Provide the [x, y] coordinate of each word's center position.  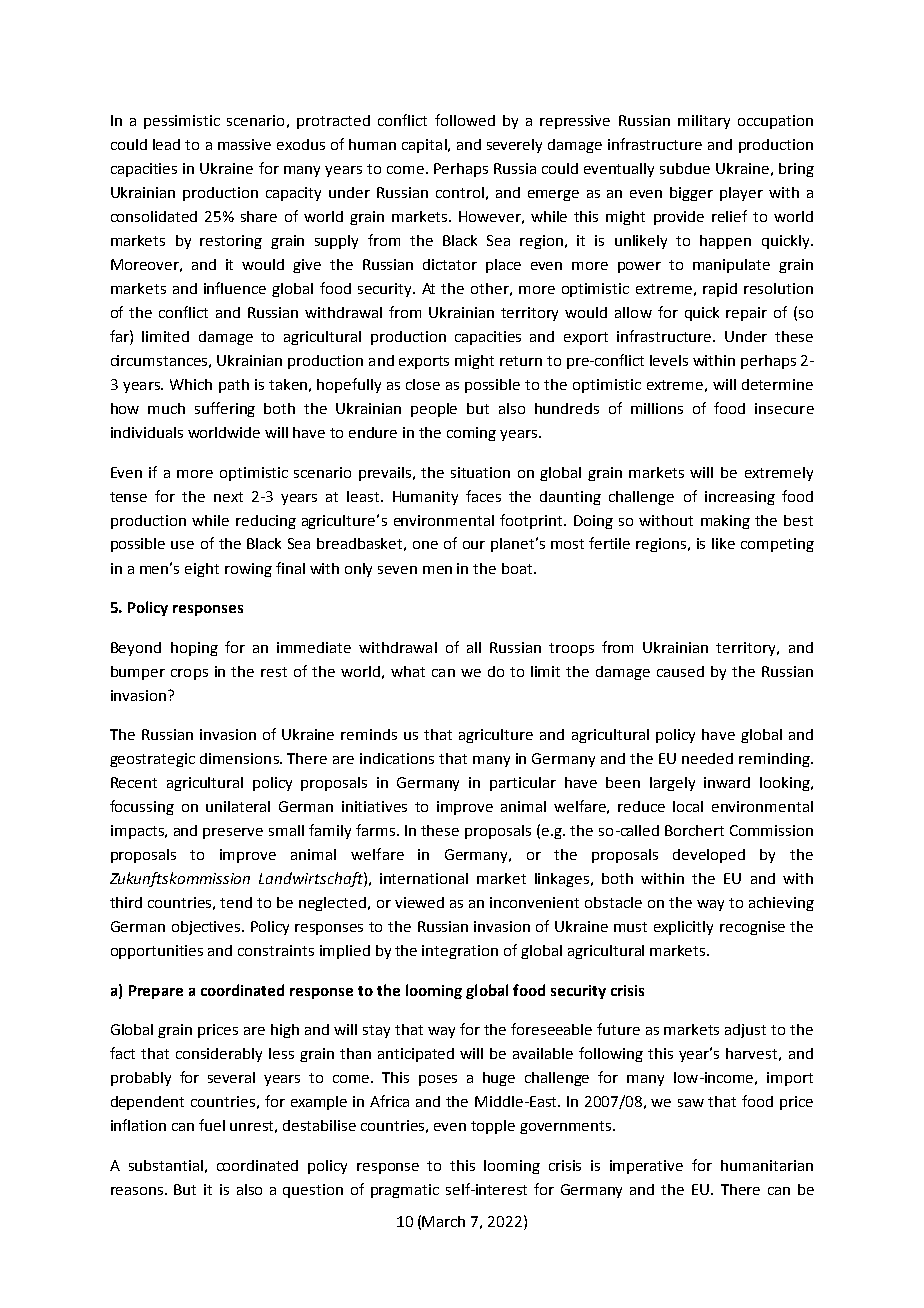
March [443, 1221]
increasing [740, 498]
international [424, 878]
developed [709, 856]
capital [425, 146]
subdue [685, 168]
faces [483, 496]
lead [166, 144]
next [228, 497]
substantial [166, 1165]
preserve [233, 833]
